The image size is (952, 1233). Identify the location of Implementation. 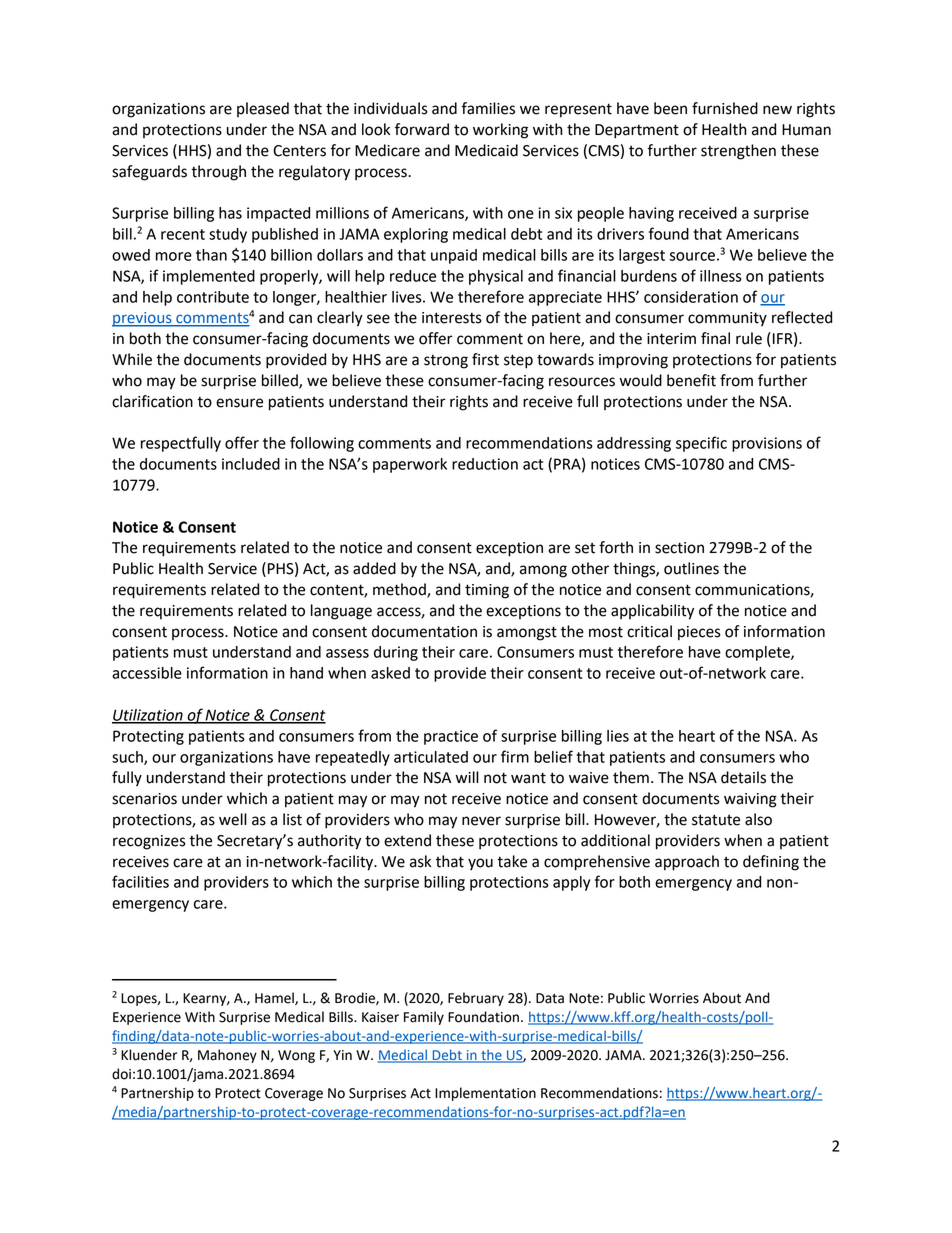
(485, 1094).
